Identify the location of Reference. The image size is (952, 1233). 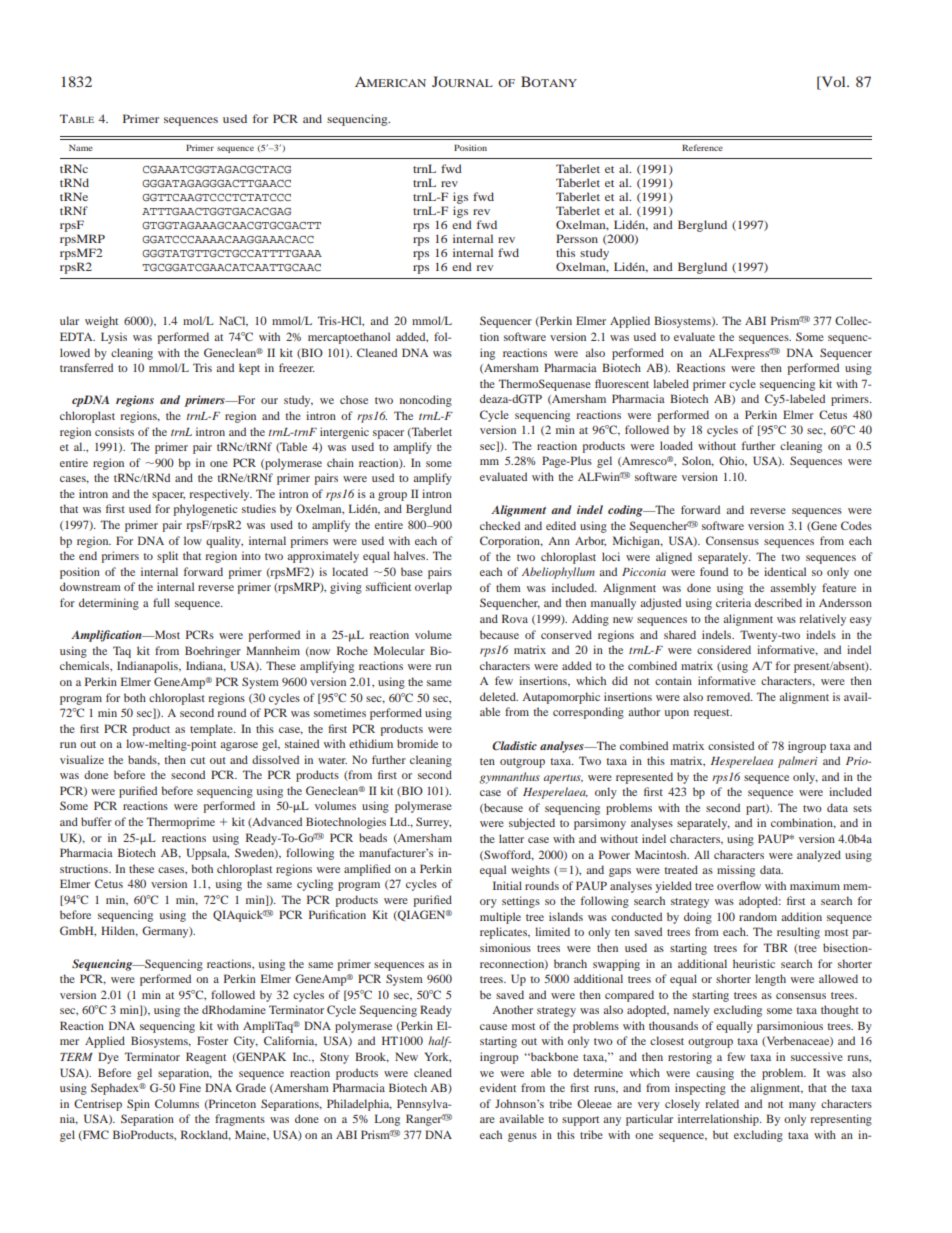
(702, 147).
